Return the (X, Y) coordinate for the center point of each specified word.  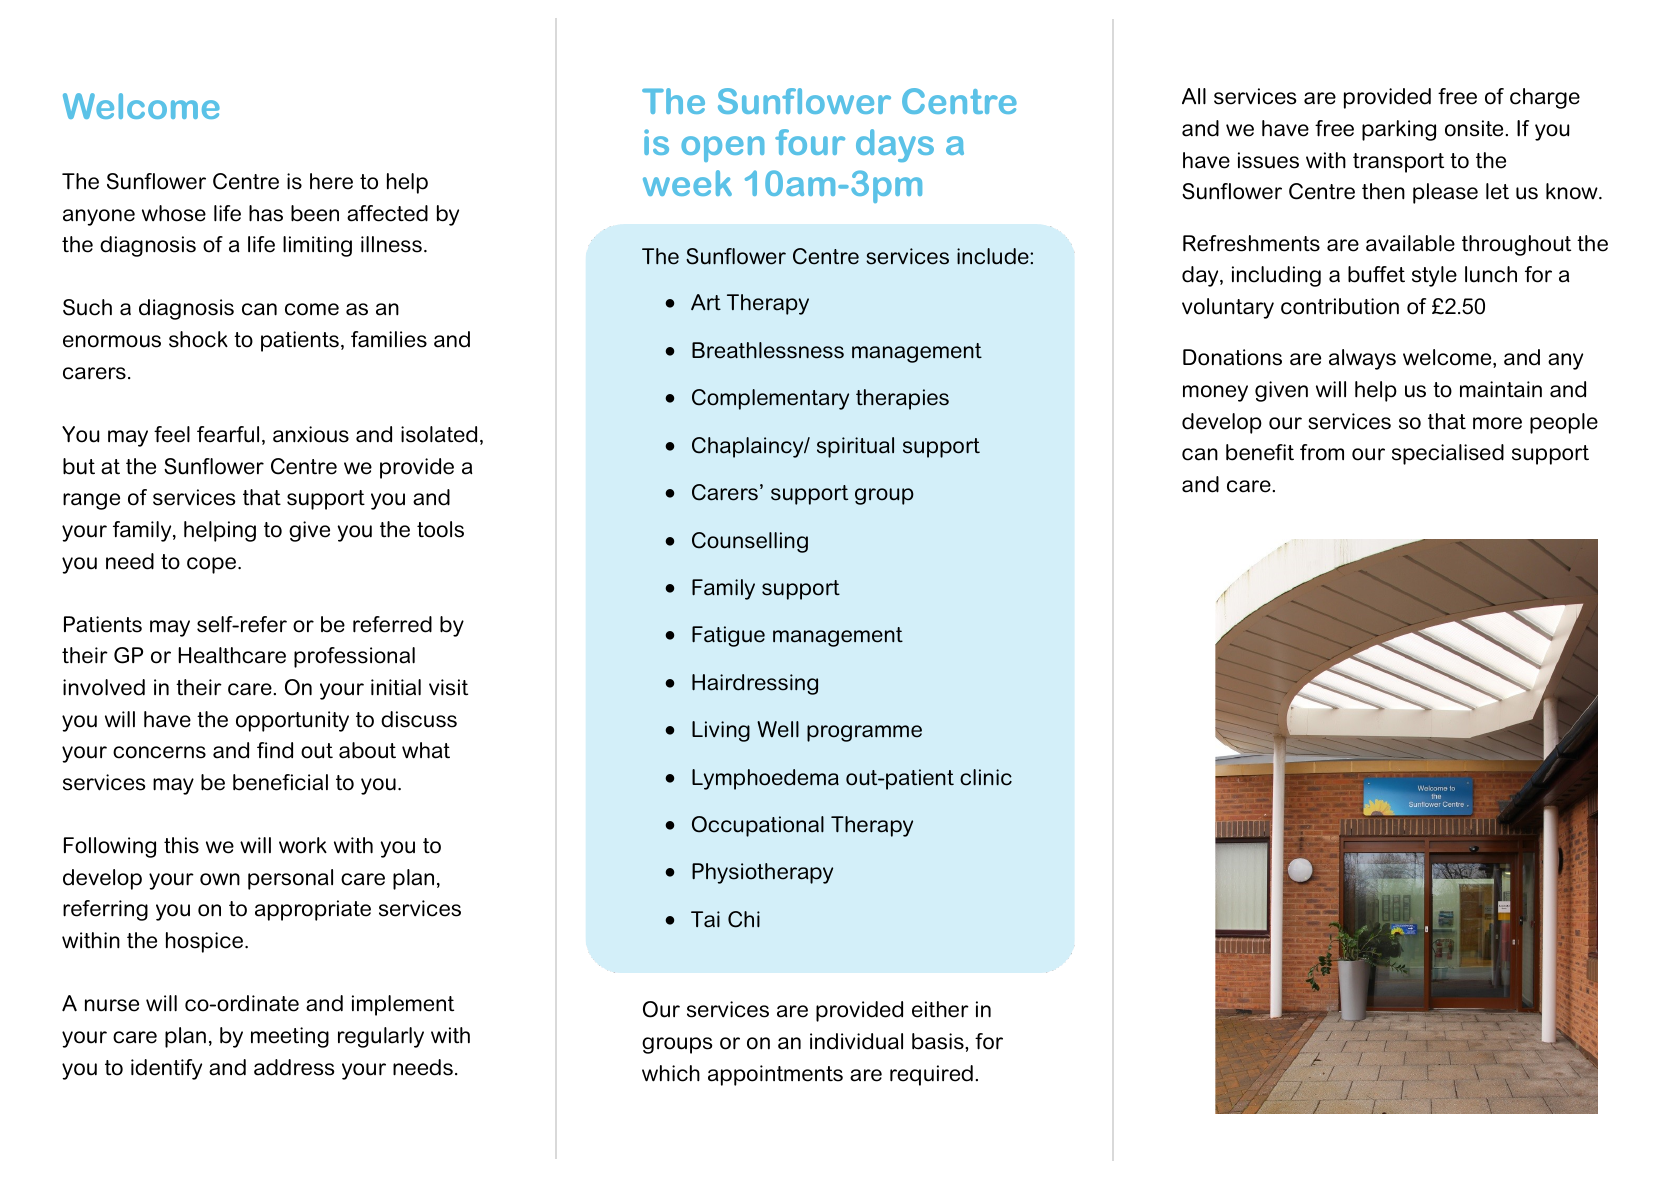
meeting (290, 1037)
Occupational (758, 826)
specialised (1448, 454)
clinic (986, 777)
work (303, 845)
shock (198, 339)
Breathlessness (768, 350)
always (1362, 359)
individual (856, 1041)
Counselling (750, 542)
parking (1399, 130)
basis (939, 1041)
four (810, 142)
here (331, 181)
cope (213, 565)
